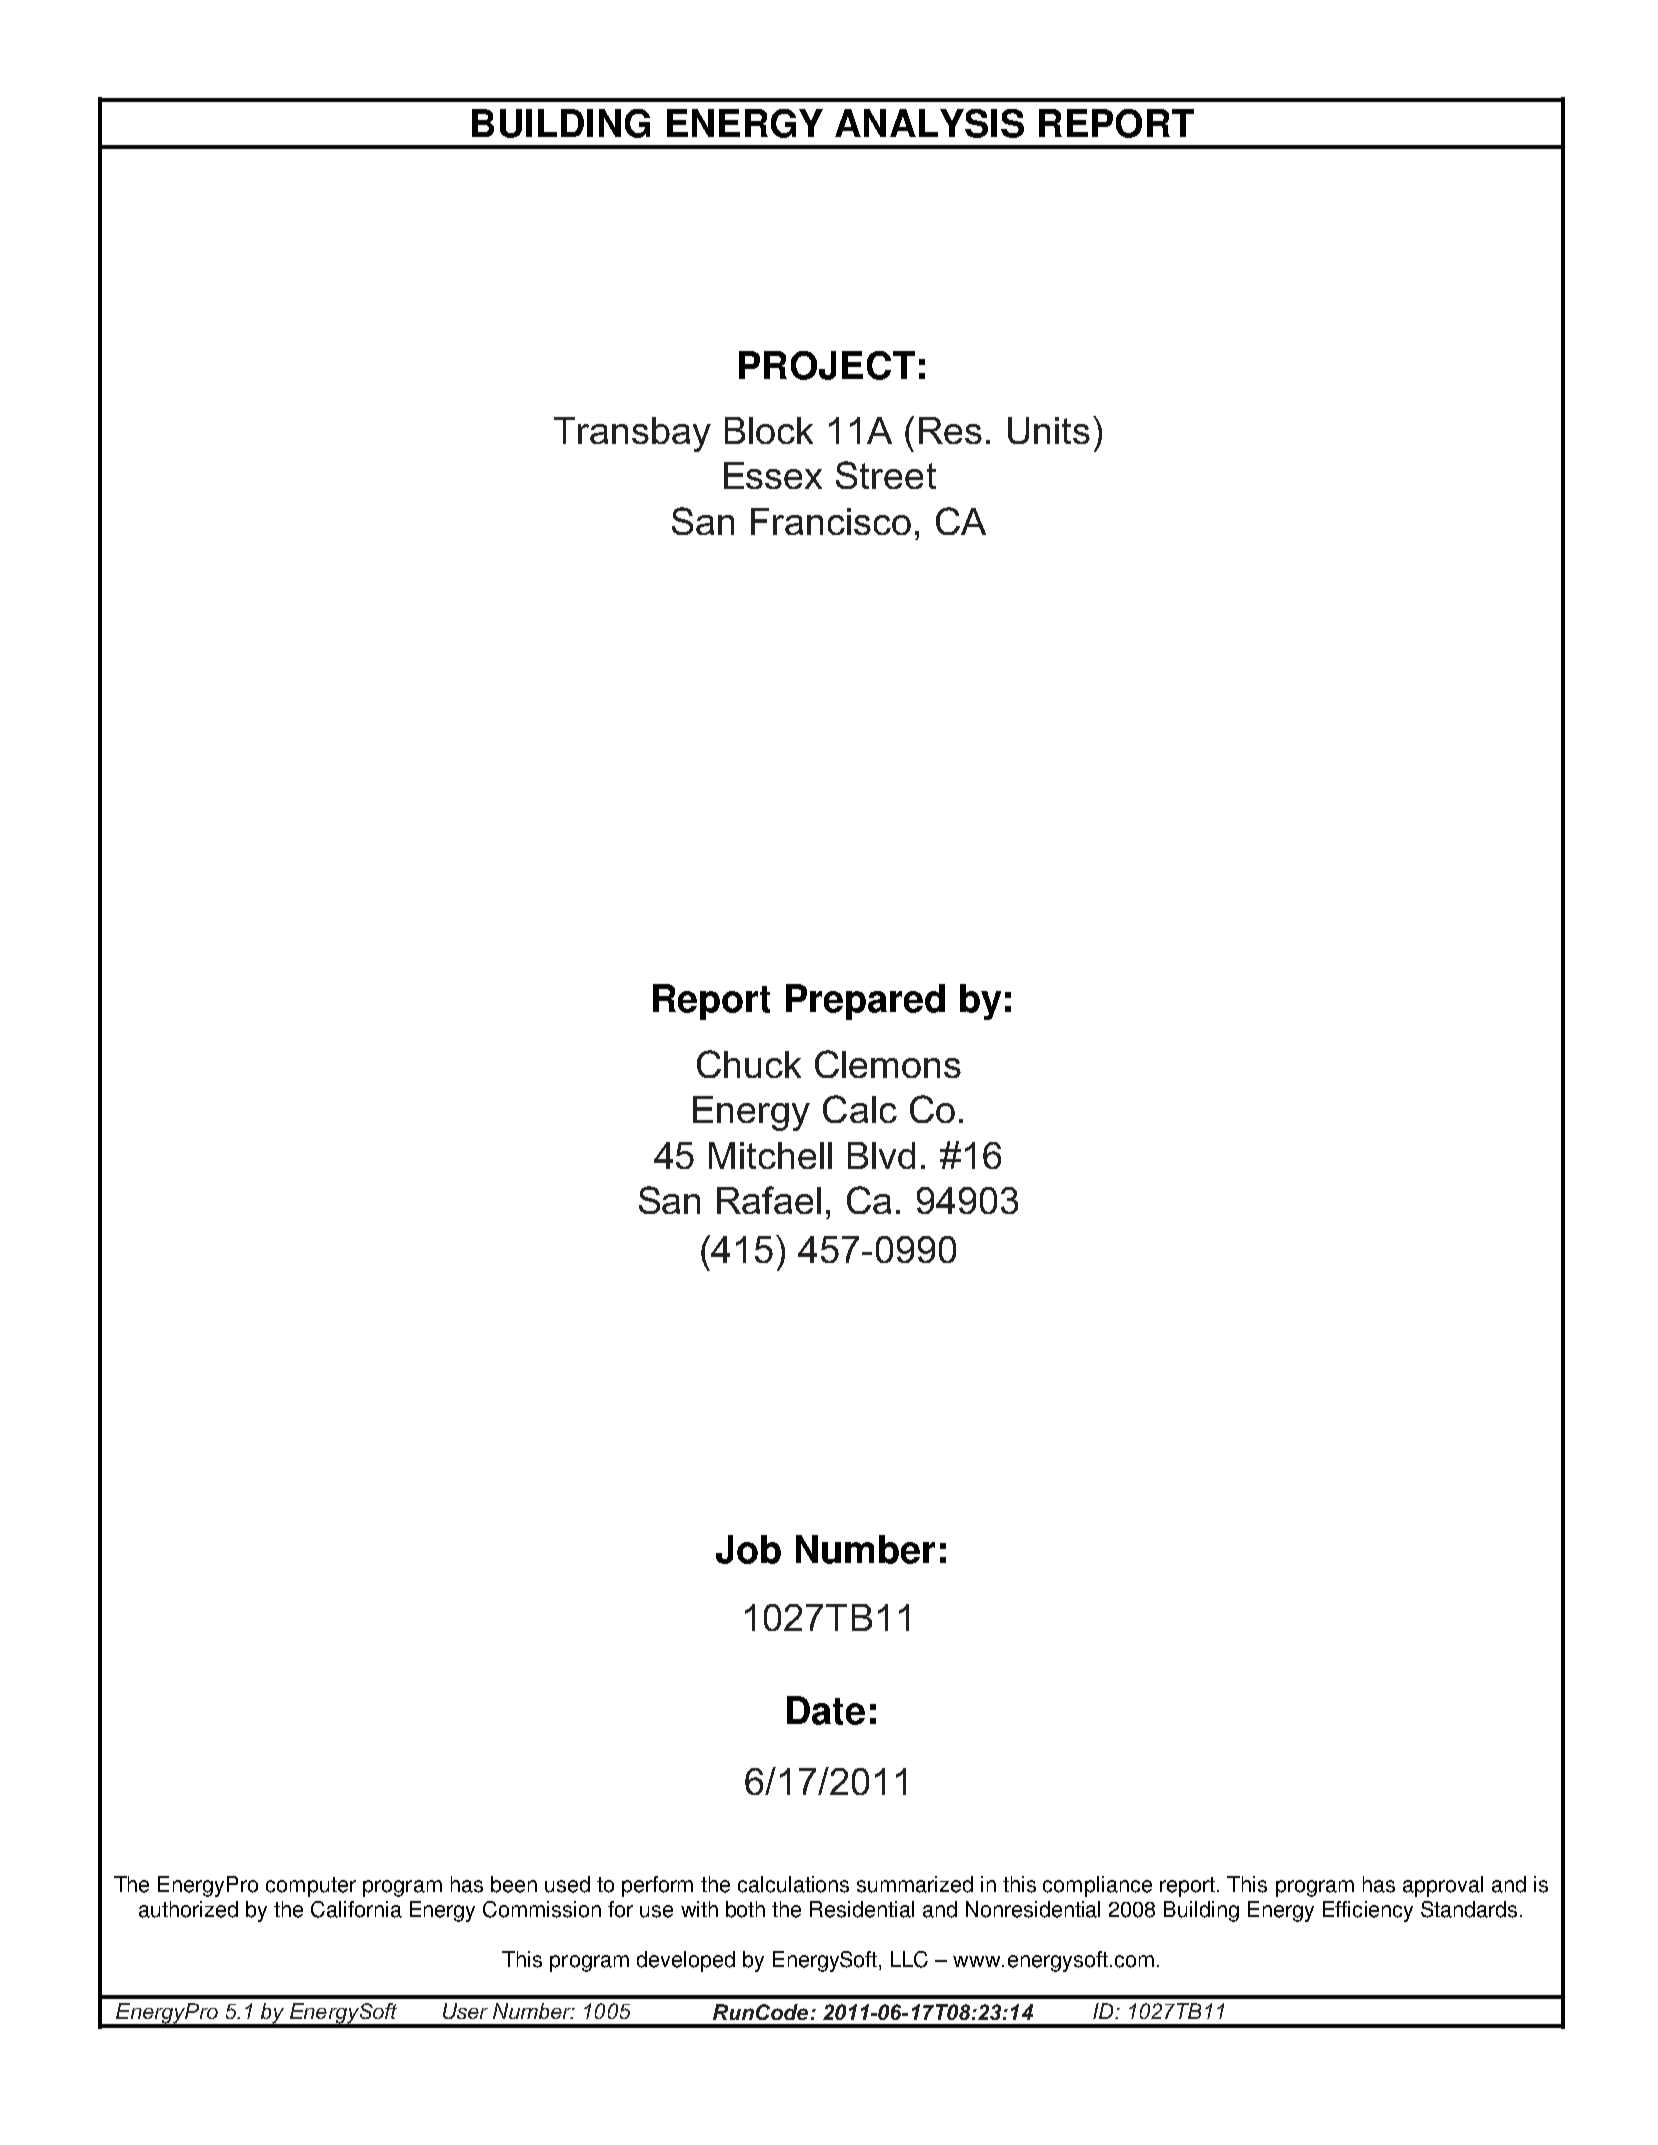  I want to click on ANALYSIS, so click(929, 123).
